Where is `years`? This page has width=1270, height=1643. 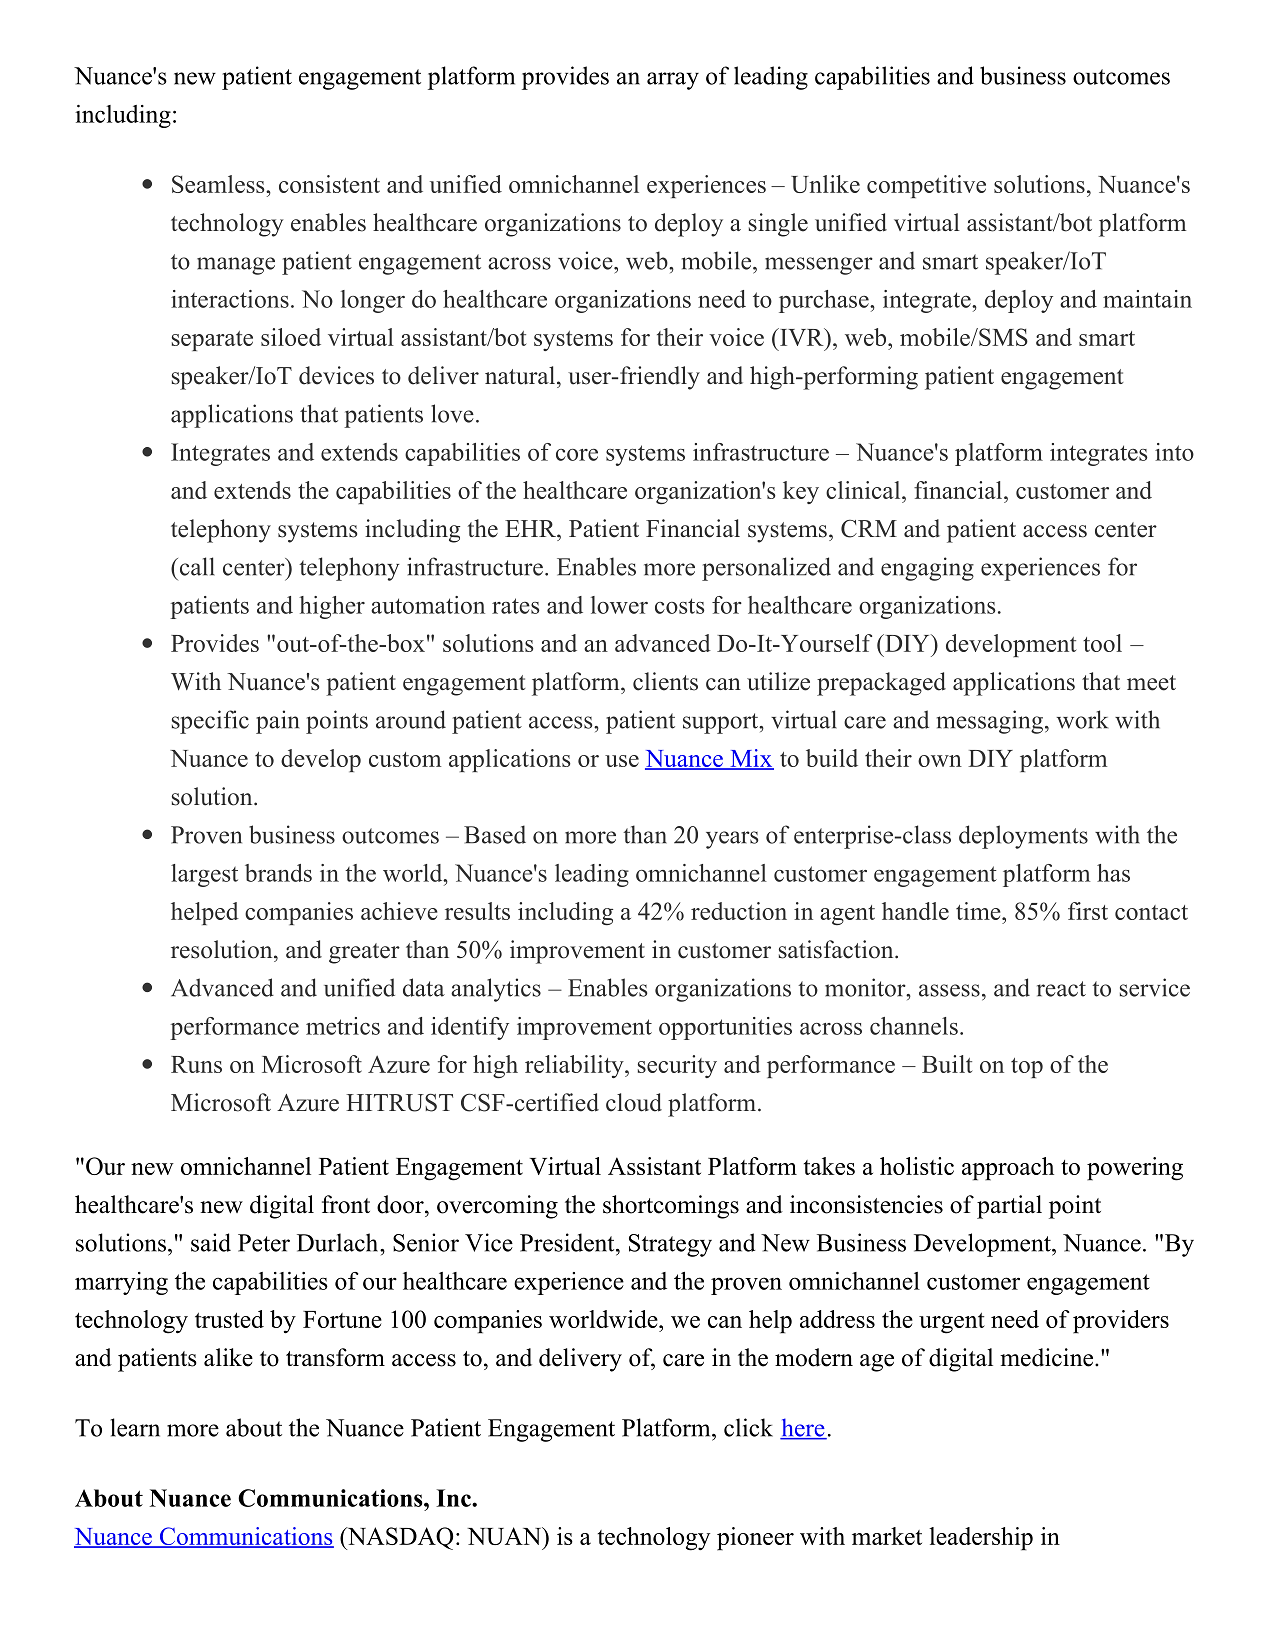 years is located at coordinates (732, 840).
